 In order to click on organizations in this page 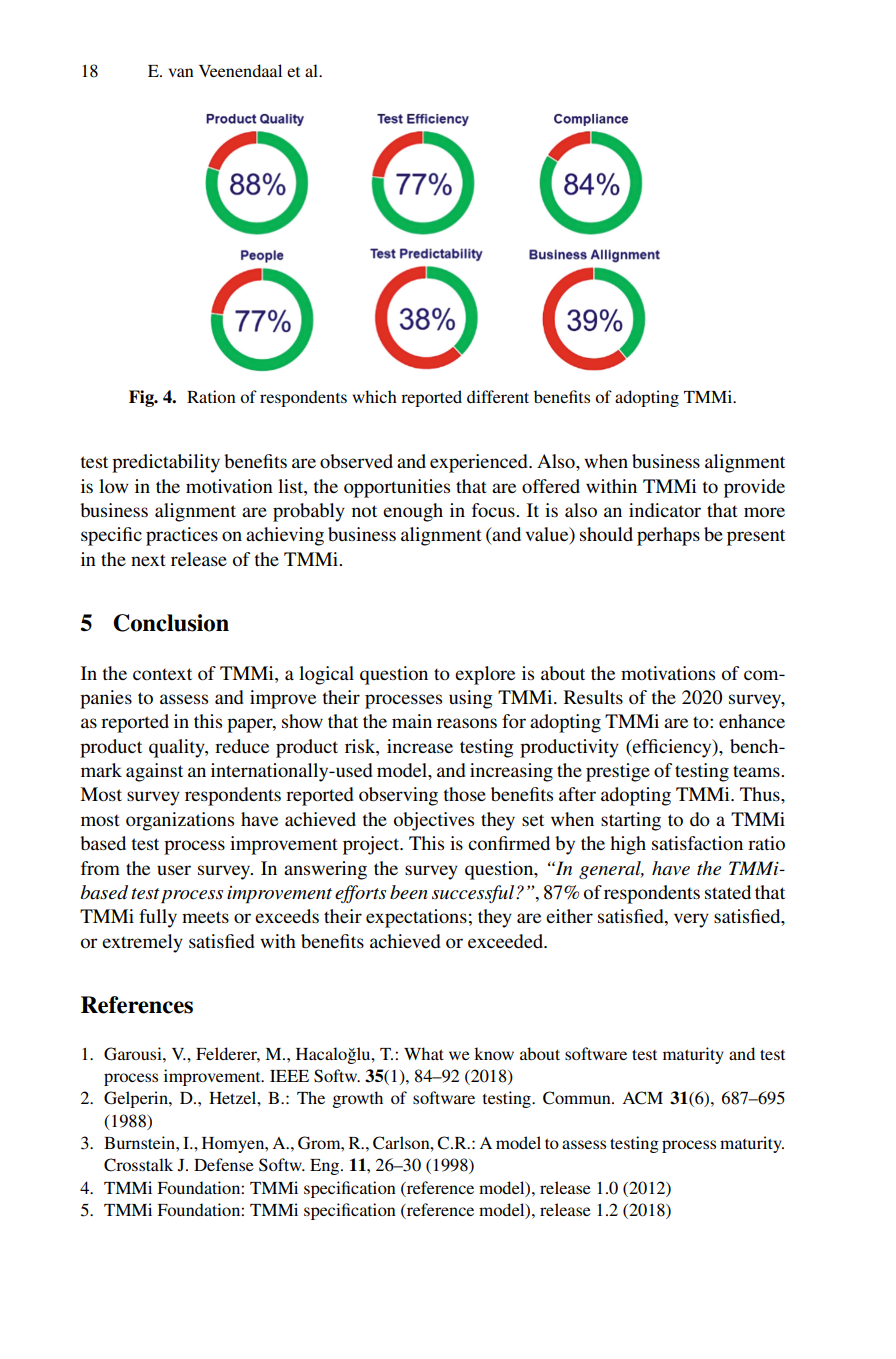, I will do `click(180, 821)`.
